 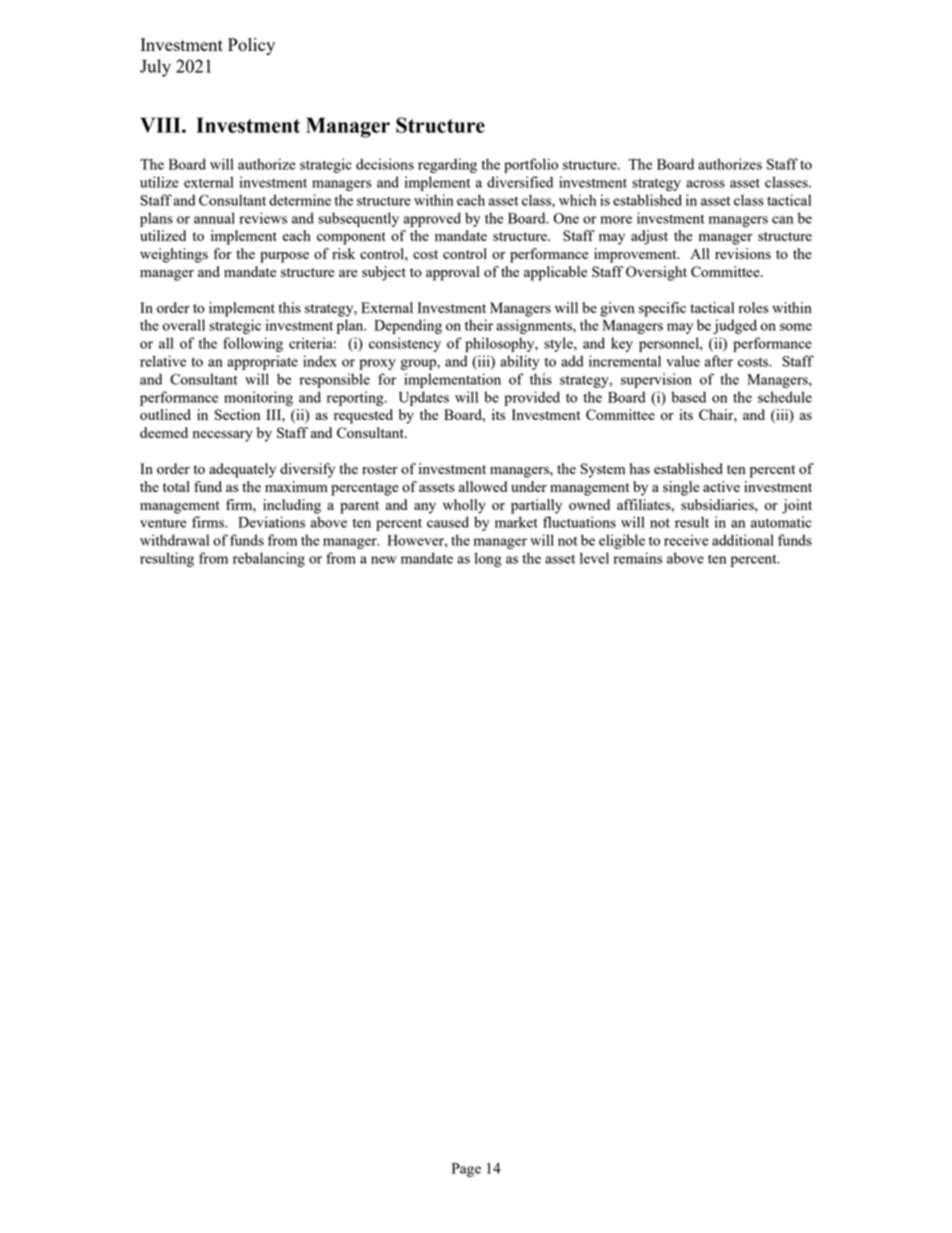 I want to click on regarding, so click(x=447, y=165).
